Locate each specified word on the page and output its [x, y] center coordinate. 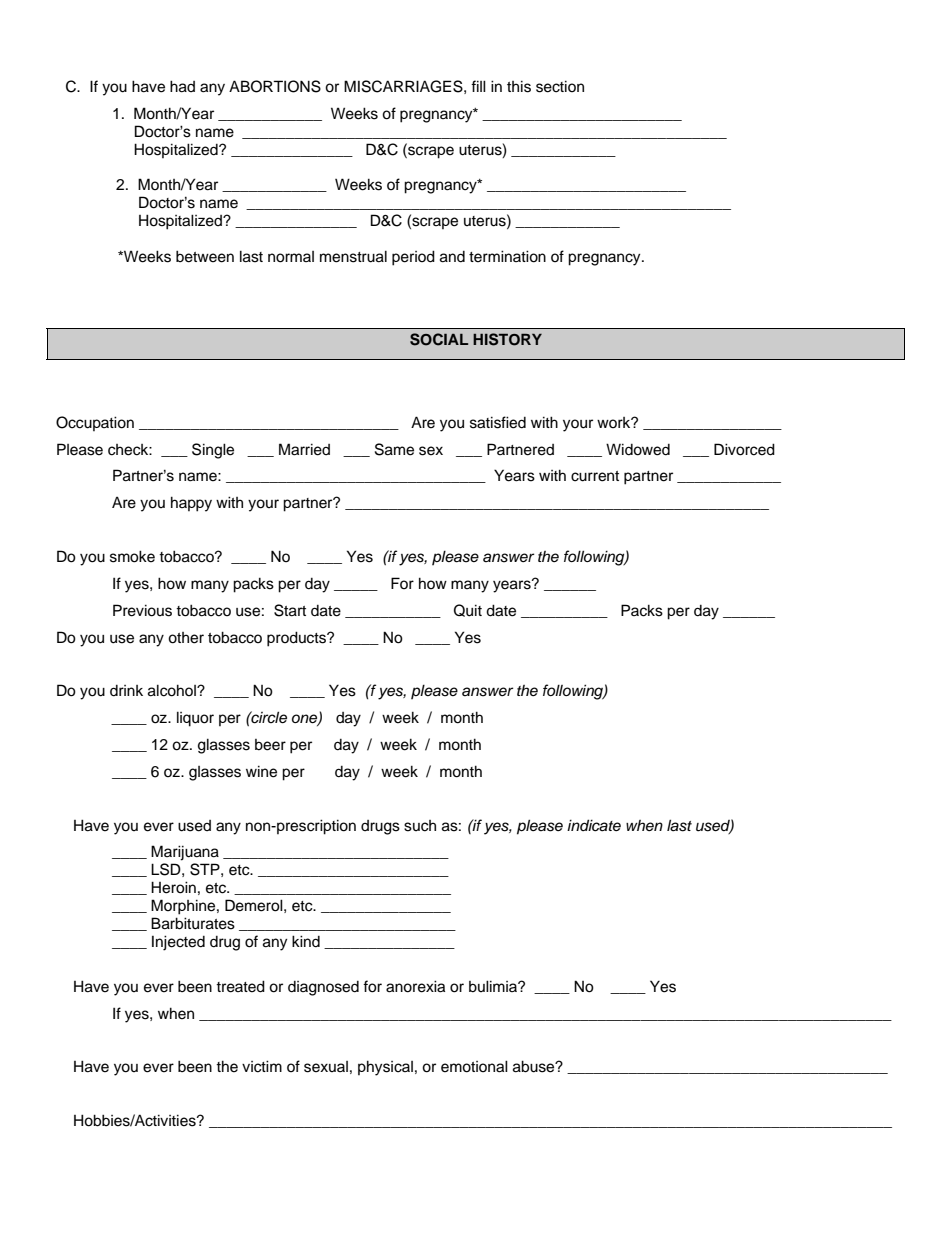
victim [262, 1066]
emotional [474, 1066]
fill [478, 86]
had [182, 86]
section [560, 86]
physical [385, 1068]
